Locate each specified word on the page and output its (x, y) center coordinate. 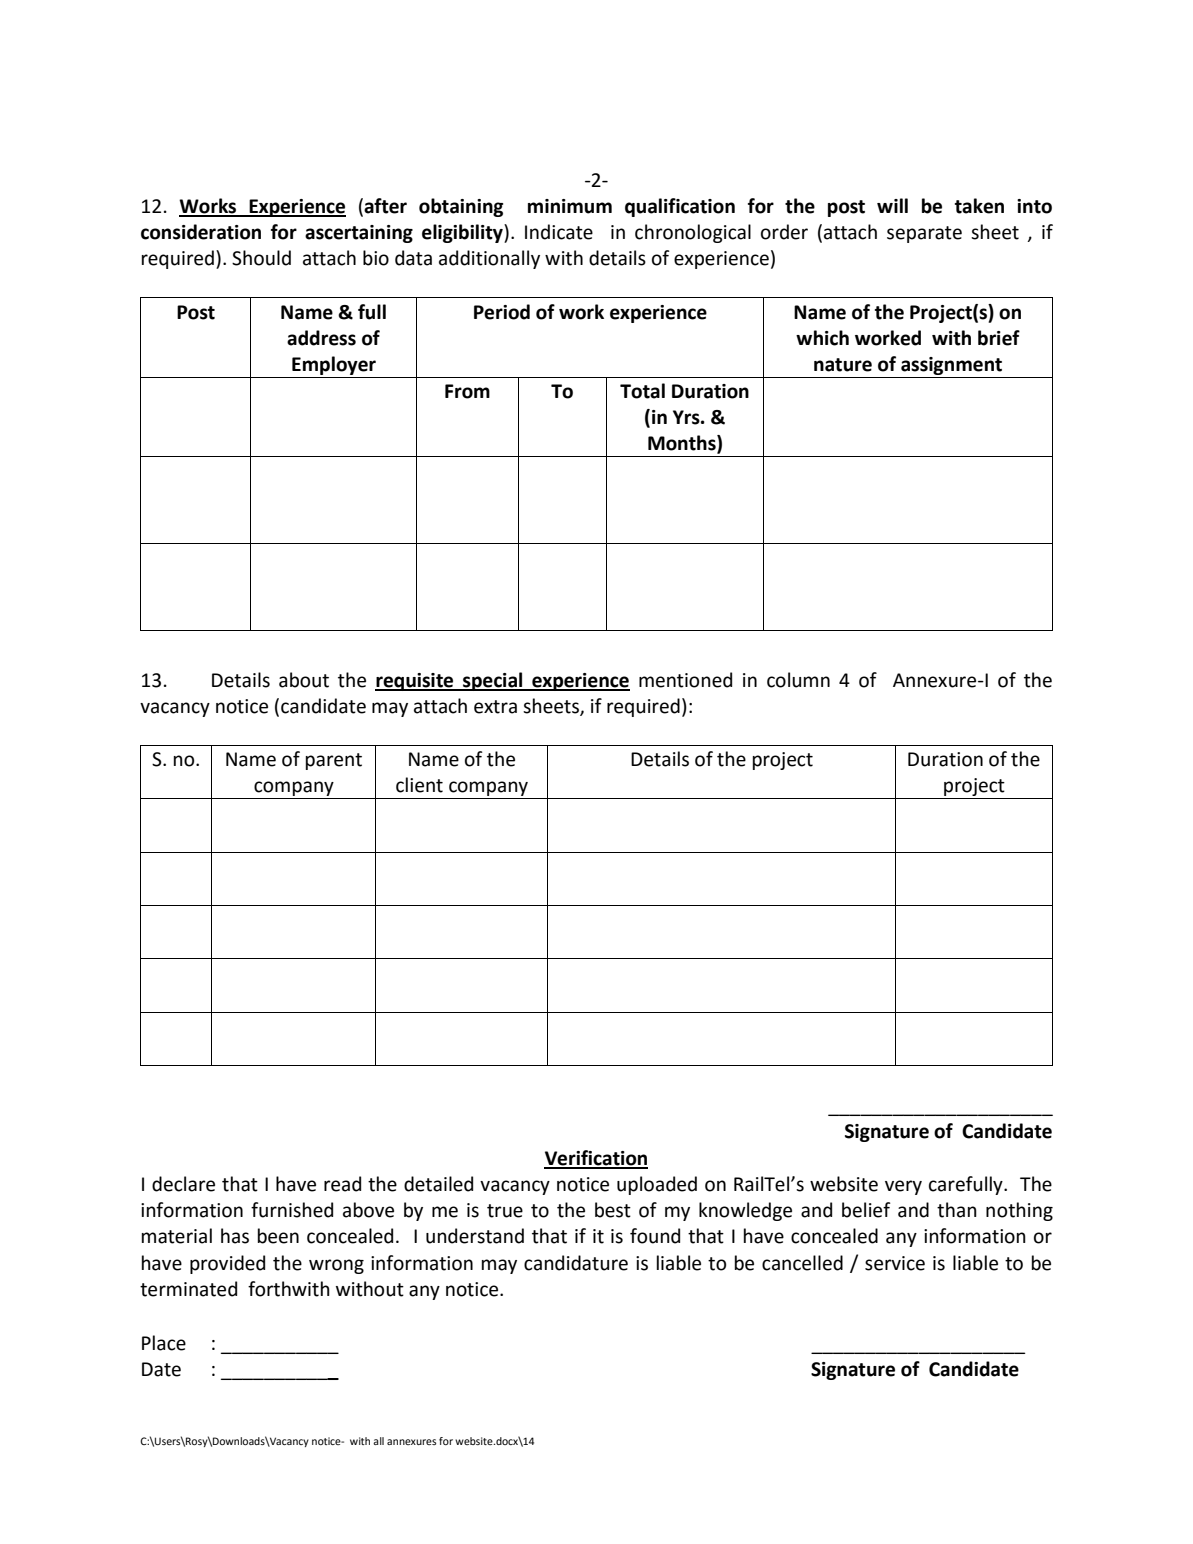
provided (227, 1264)
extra (495, 707)
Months (683, 444)
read (342, 1184)
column (798, 680)
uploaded (657, 1185)
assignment (951, 366)
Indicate (559, 232)
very (903, 1187)
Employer (334, 365)
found (655, 1236)
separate (924, 234)
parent (334, 761)
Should (261, 258)
